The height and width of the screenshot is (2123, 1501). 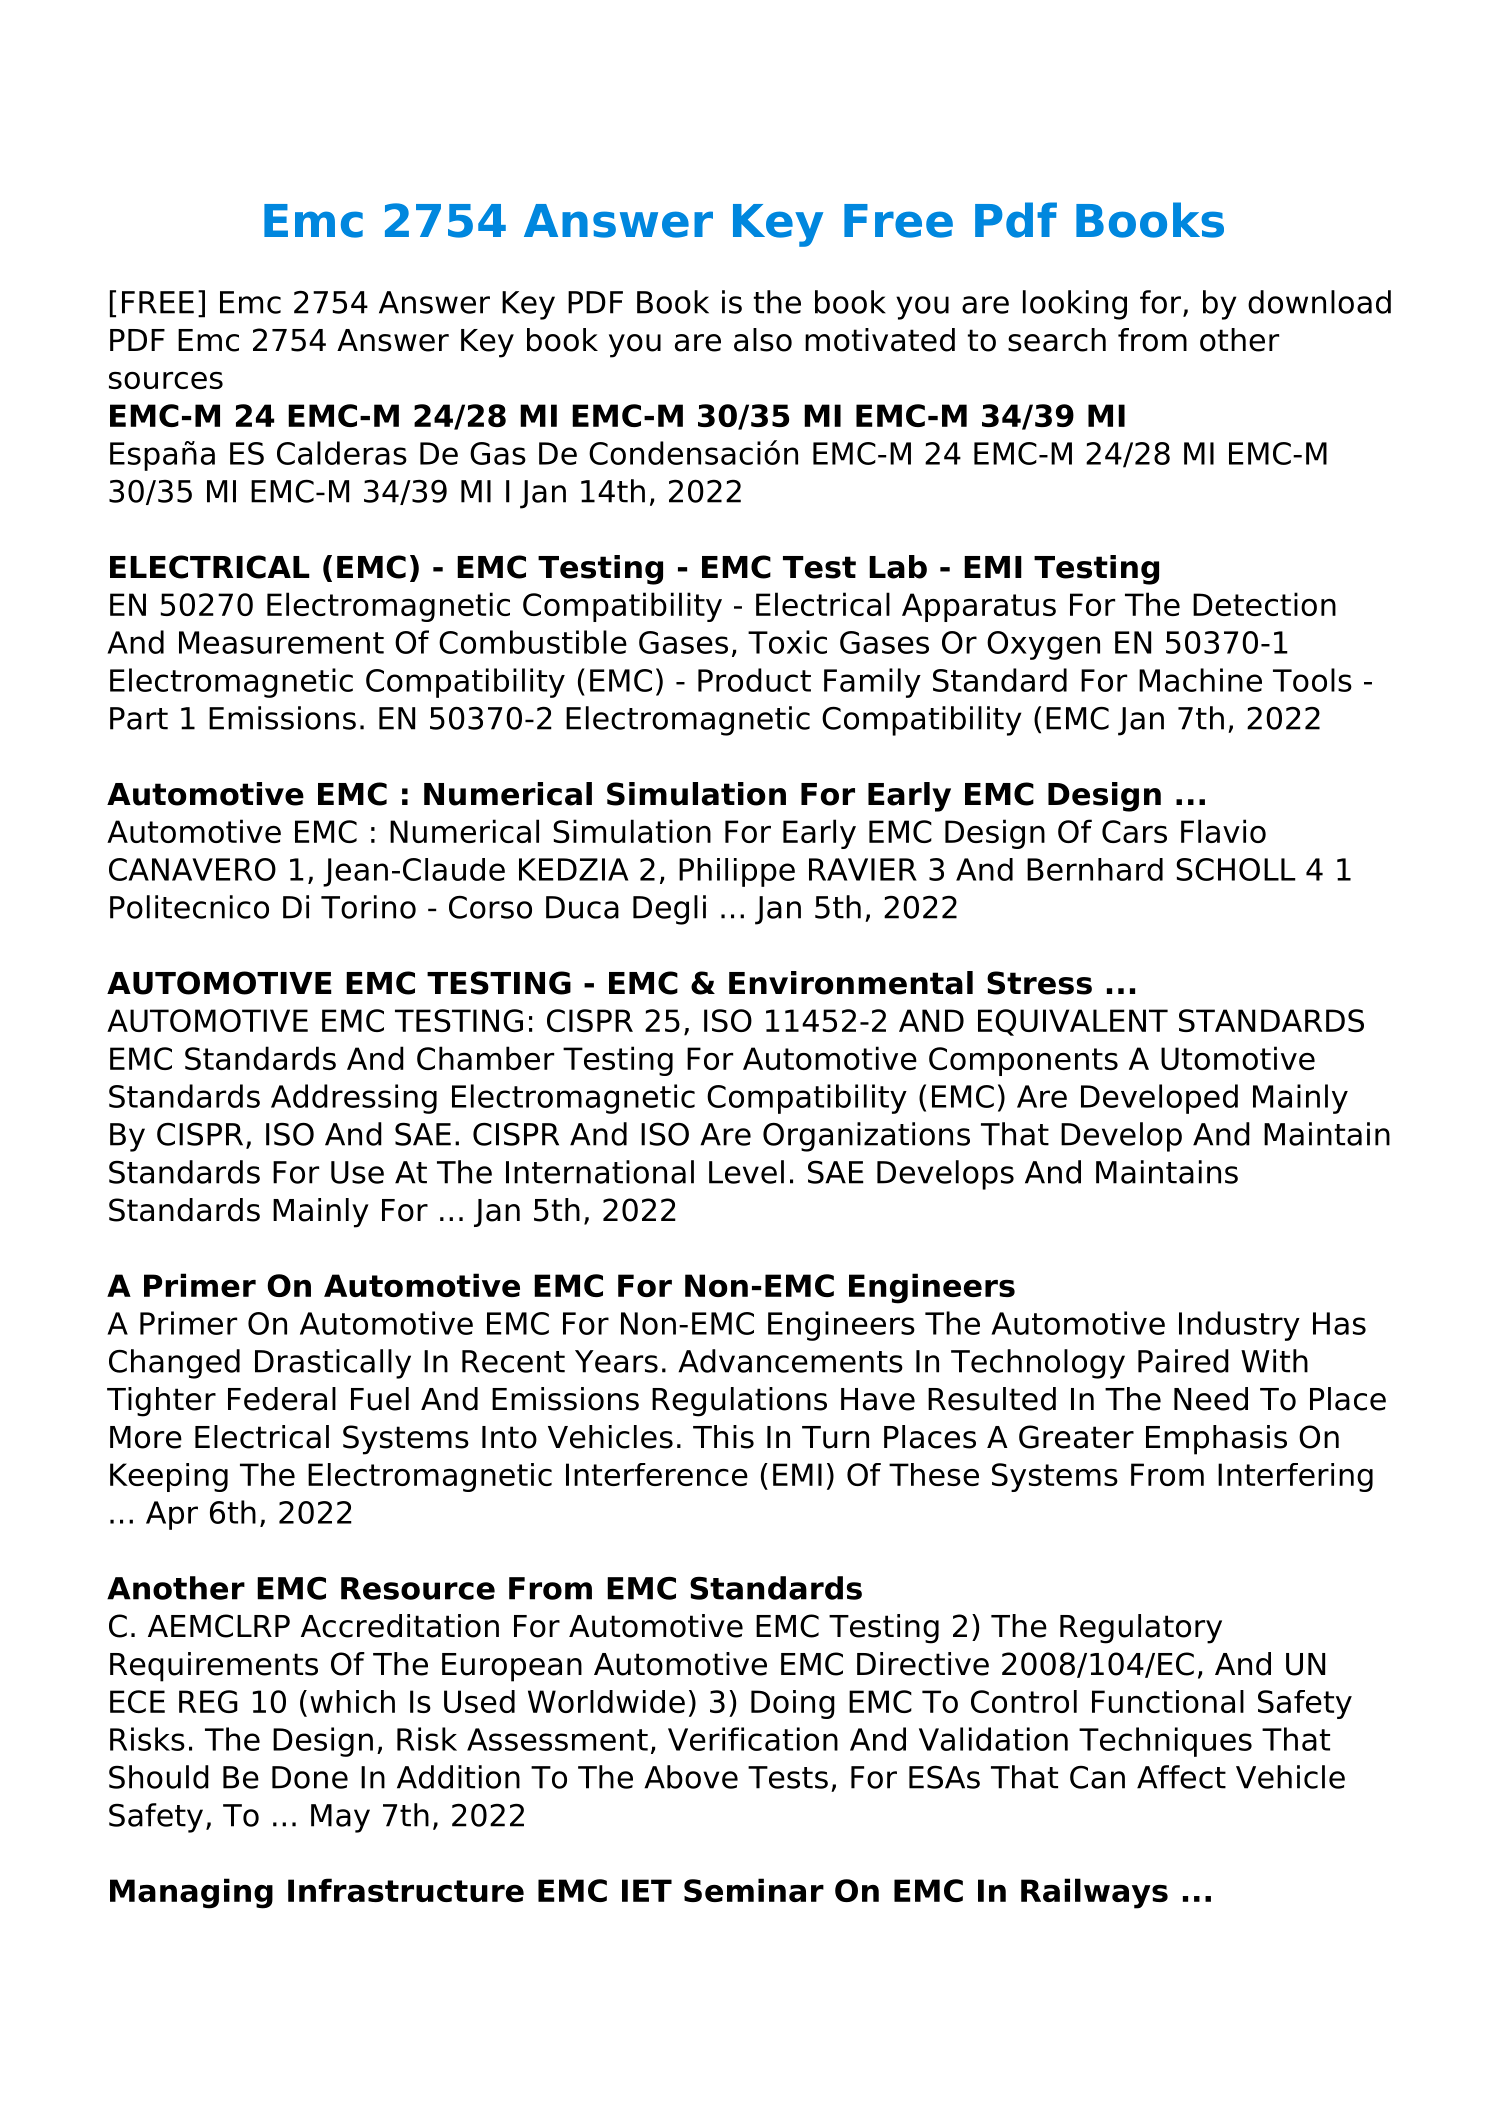 What do you see at coordinates (1239, 1326) in the screenshot?
I see `Industry` at bounding box center [1239, 1326].
